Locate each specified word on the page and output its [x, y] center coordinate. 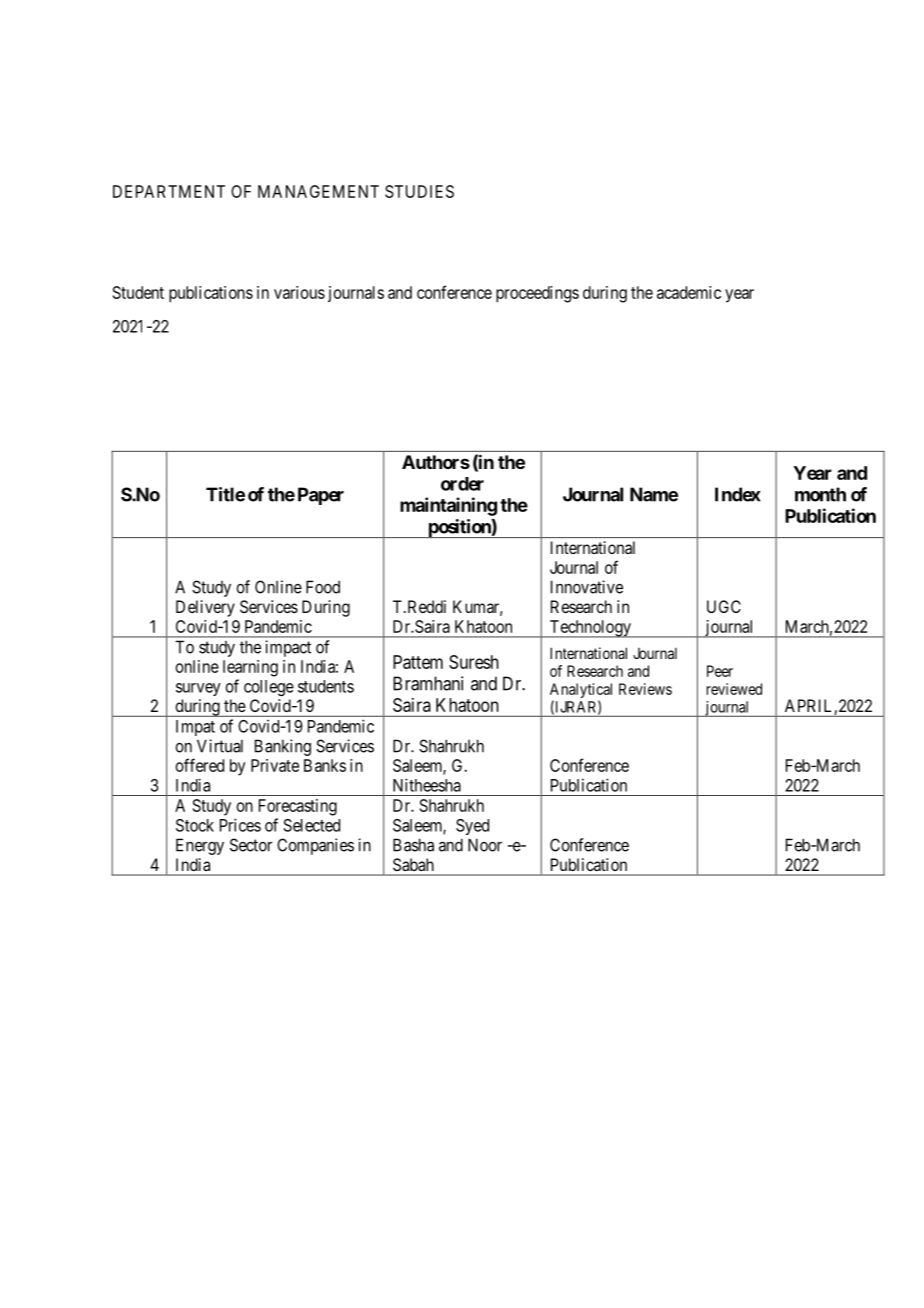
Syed [472, 827]
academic [689, 292]
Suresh [474, 662]
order [462, 484]
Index [738, 494]
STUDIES [419, 191]
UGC [724, 606]
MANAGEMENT [318, 191]
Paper [321, 496]
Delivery [205, 608]
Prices [240, 825]
